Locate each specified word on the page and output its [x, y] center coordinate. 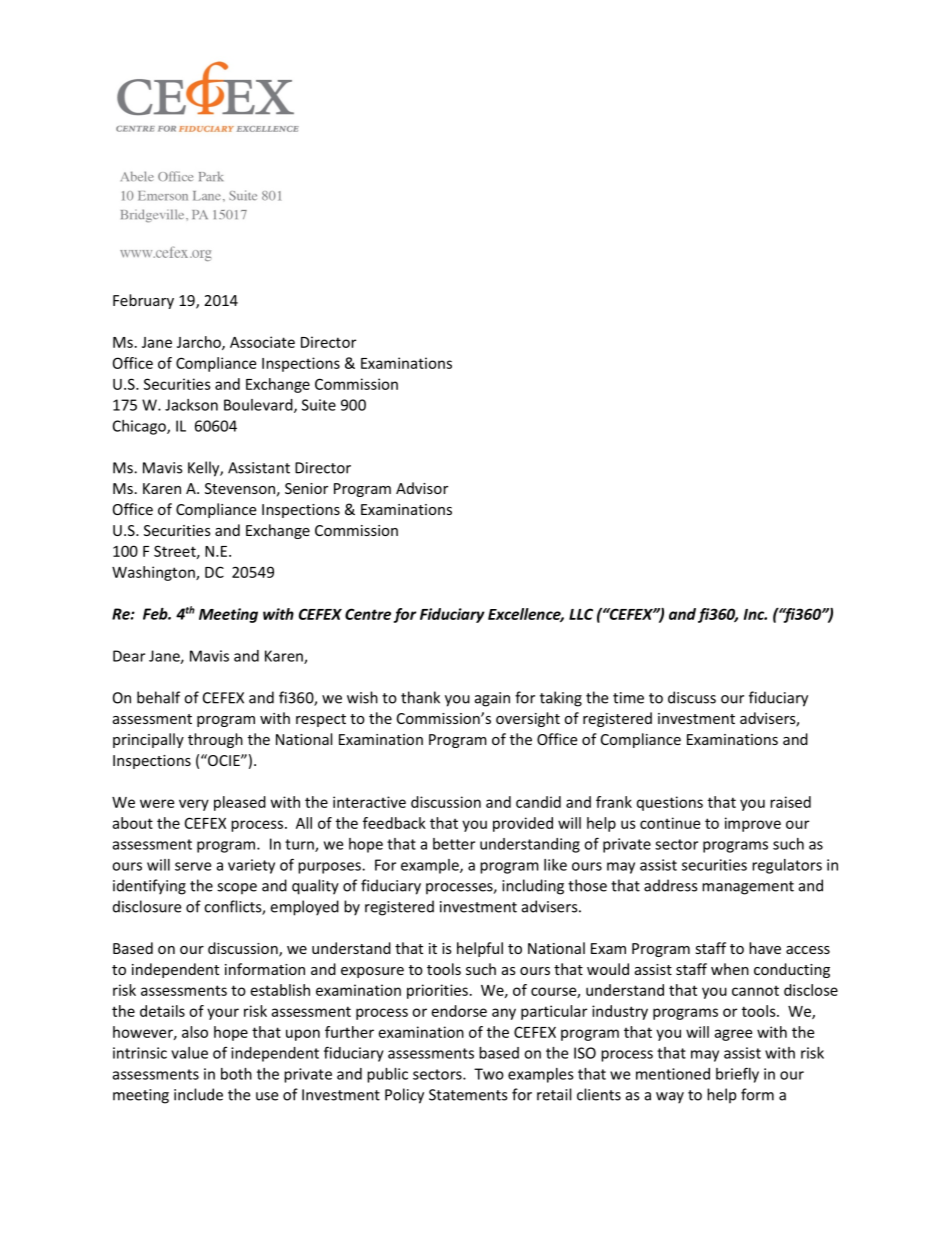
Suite [319, 405]
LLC [581, 614]
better [454, 844]
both [236, 1074]
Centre [368, 614]
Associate [262, 342]
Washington [154, 573]
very [194, 805]
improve [753, 824]
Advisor [422, 488]
